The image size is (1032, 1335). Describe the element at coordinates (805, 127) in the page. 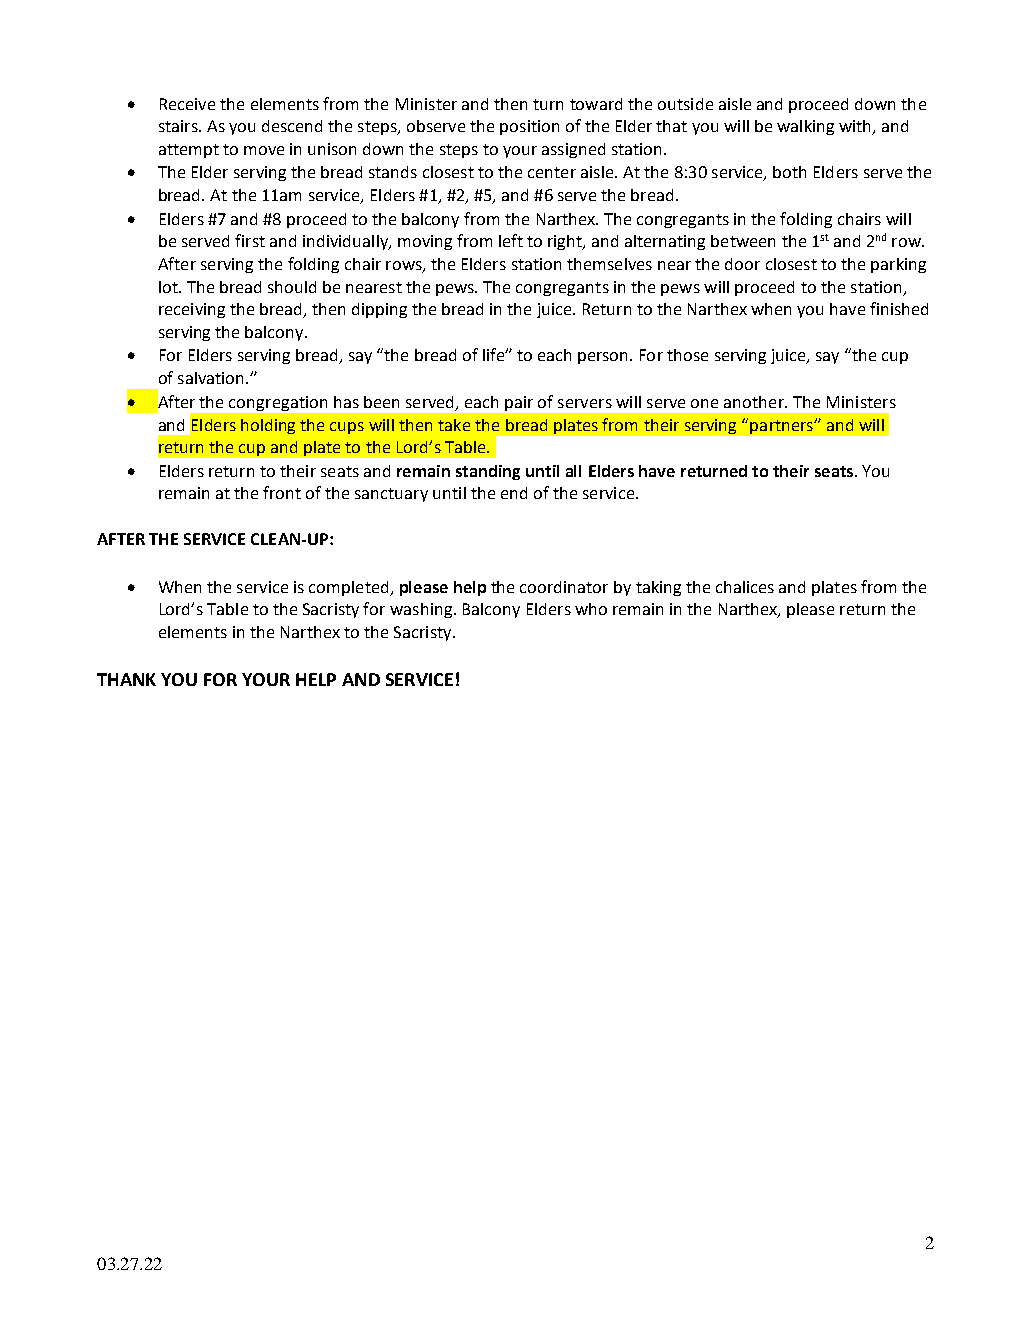

I see `walking` at that location.
